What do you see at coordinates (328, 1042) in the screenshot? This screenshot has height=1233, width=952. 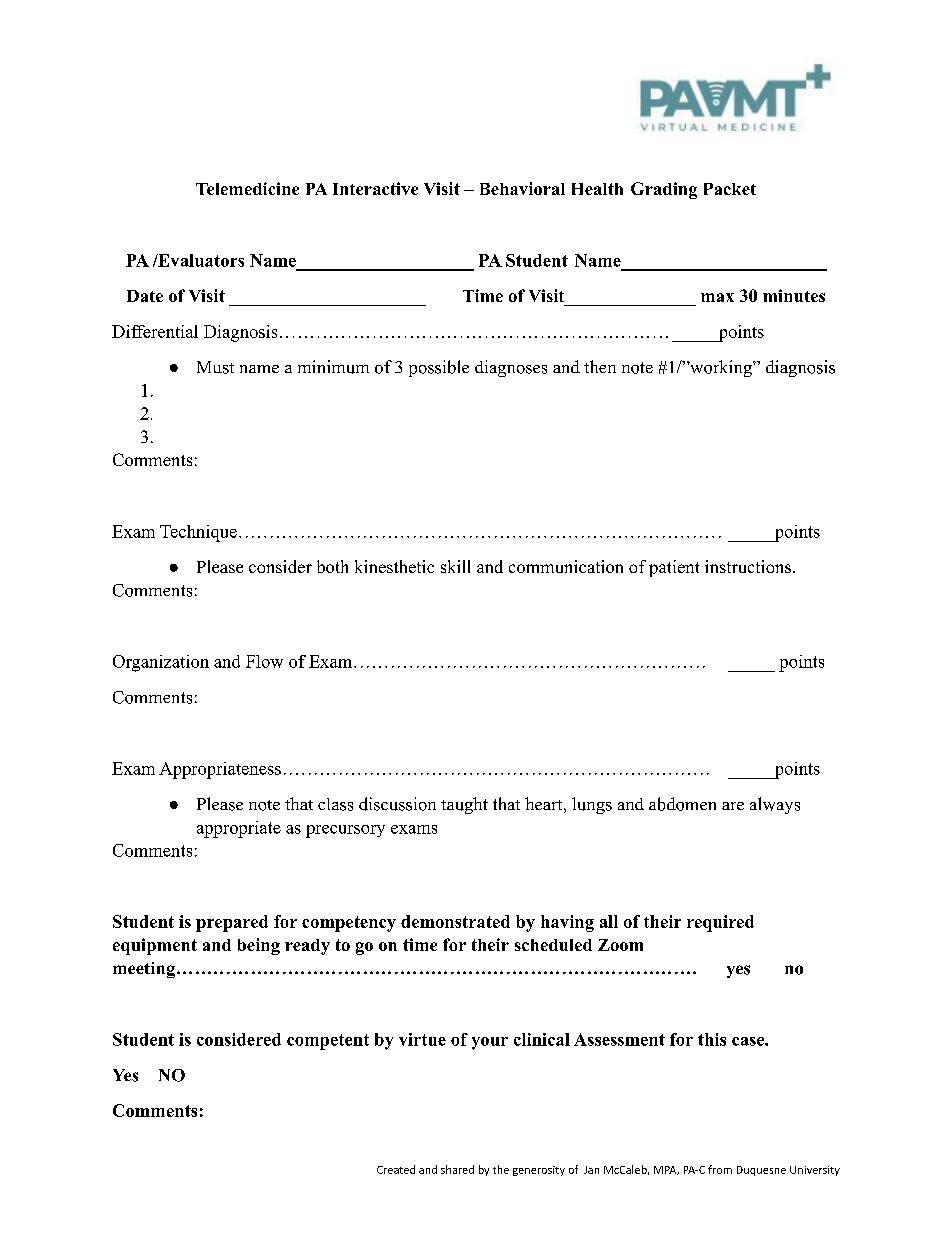 I see `competent` at bounding box center [328, 1042].
